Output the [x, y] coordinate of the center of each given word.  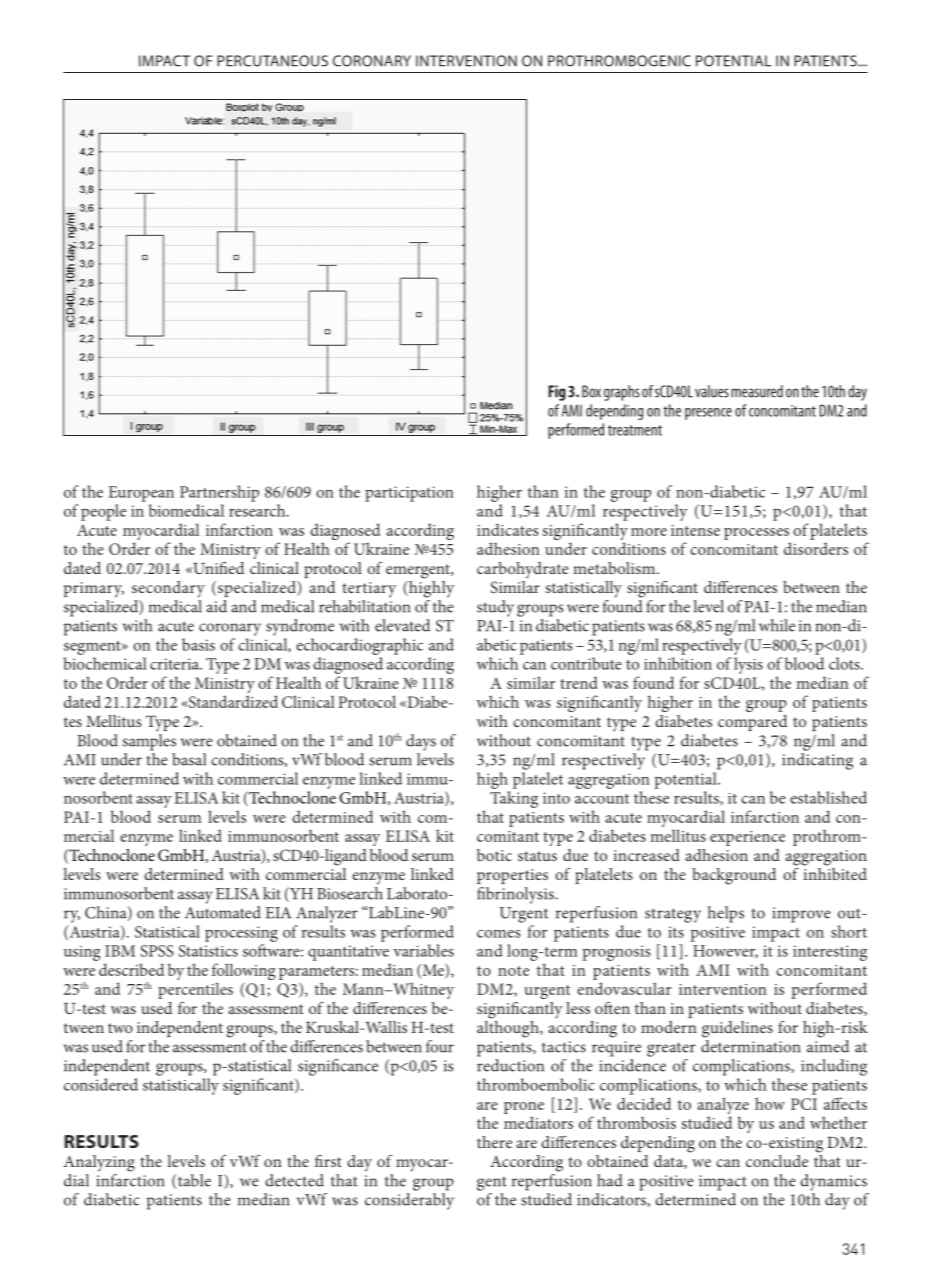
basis [198, 644]
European [141, 494]
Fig [557, 393]
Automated [223, 912]
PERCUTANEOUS [272, 61]
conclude [777, 1161]
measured [757, 391]
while [777, 625]
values [712, 391]
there [494, 1142]
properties [512, 876]
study [495, 608]
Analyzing [99, 1163]
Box [591, 391]
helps [726, 914]
